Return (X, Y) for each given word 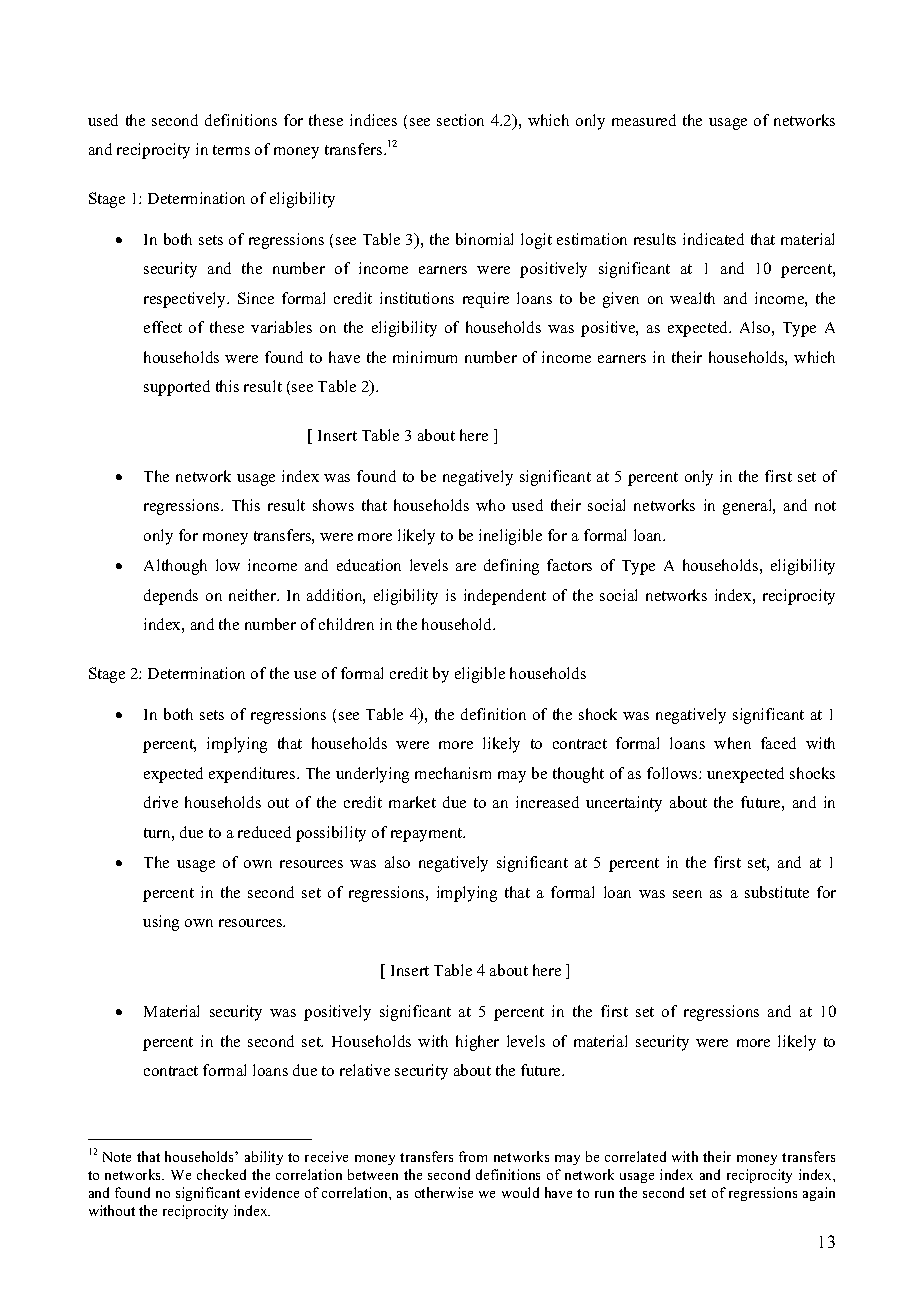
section (460, 120)
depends (171, 597)
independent (505, 597)
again (819, 1194)
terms (231, 150)
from (473, 1156)
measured (644, 120)
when (732, 743)
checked (221, 1174)
